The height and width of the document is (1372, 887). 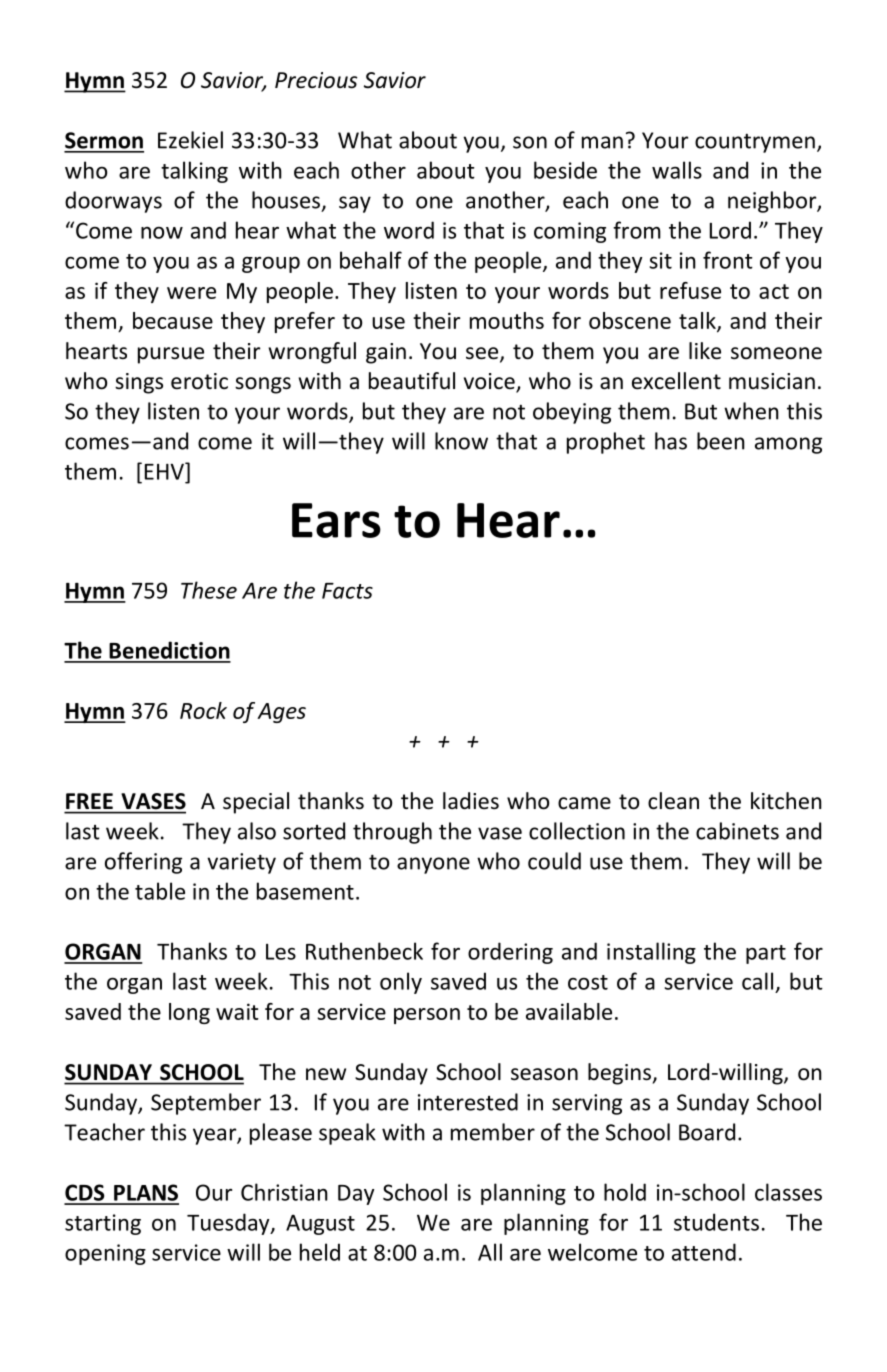 I want to click on anyone, so click(x=433, y=865).
